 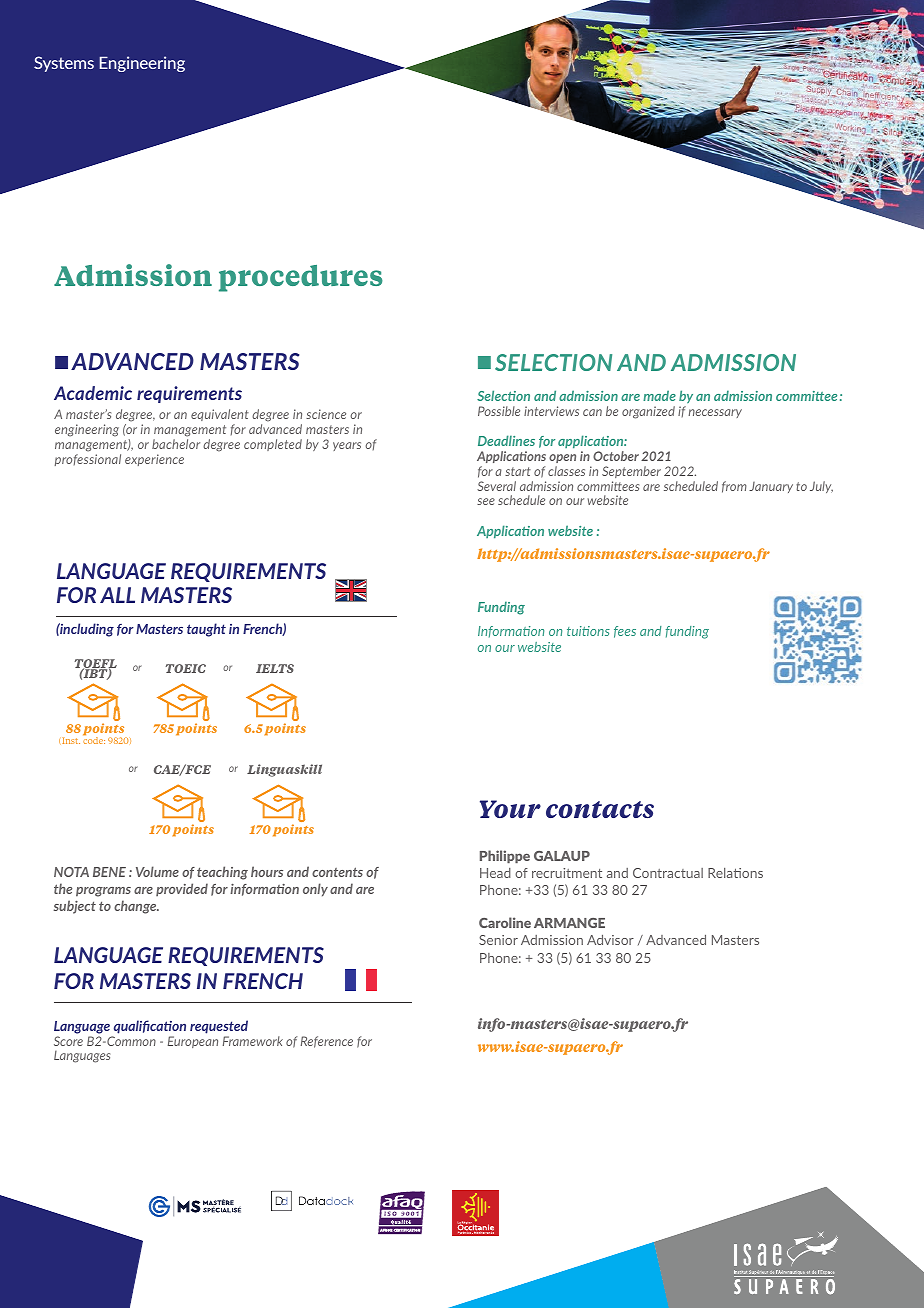 What do you see at coordinates (64, 64) in the document?
I see `Systems` at bounding box center [64, 64].
